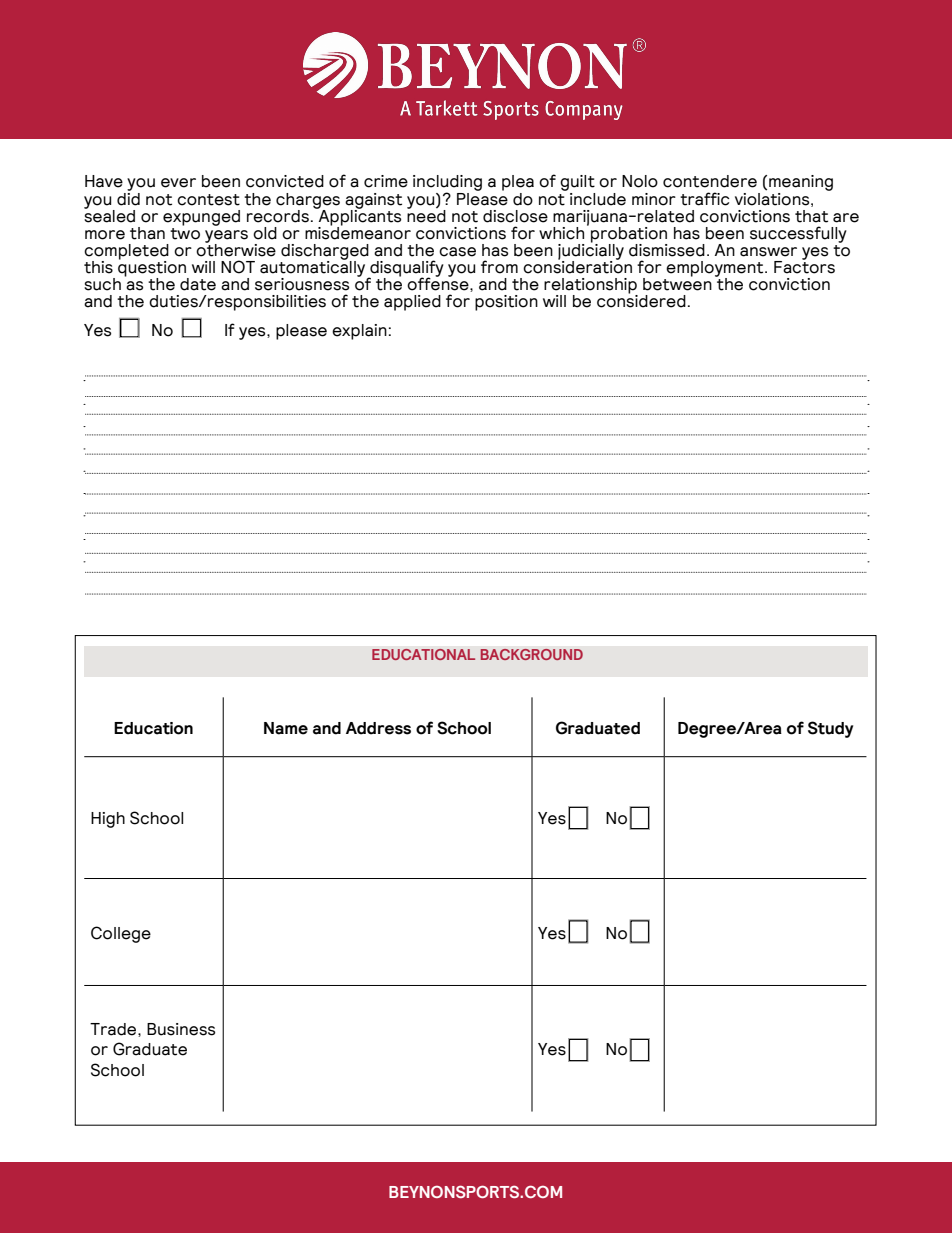 Image resolution: width=952 pixels, height=1233 pixels. What do you see at coordinates (359, 332) in the screenshot?
I see `explain` at bounding box center [359, 332].
